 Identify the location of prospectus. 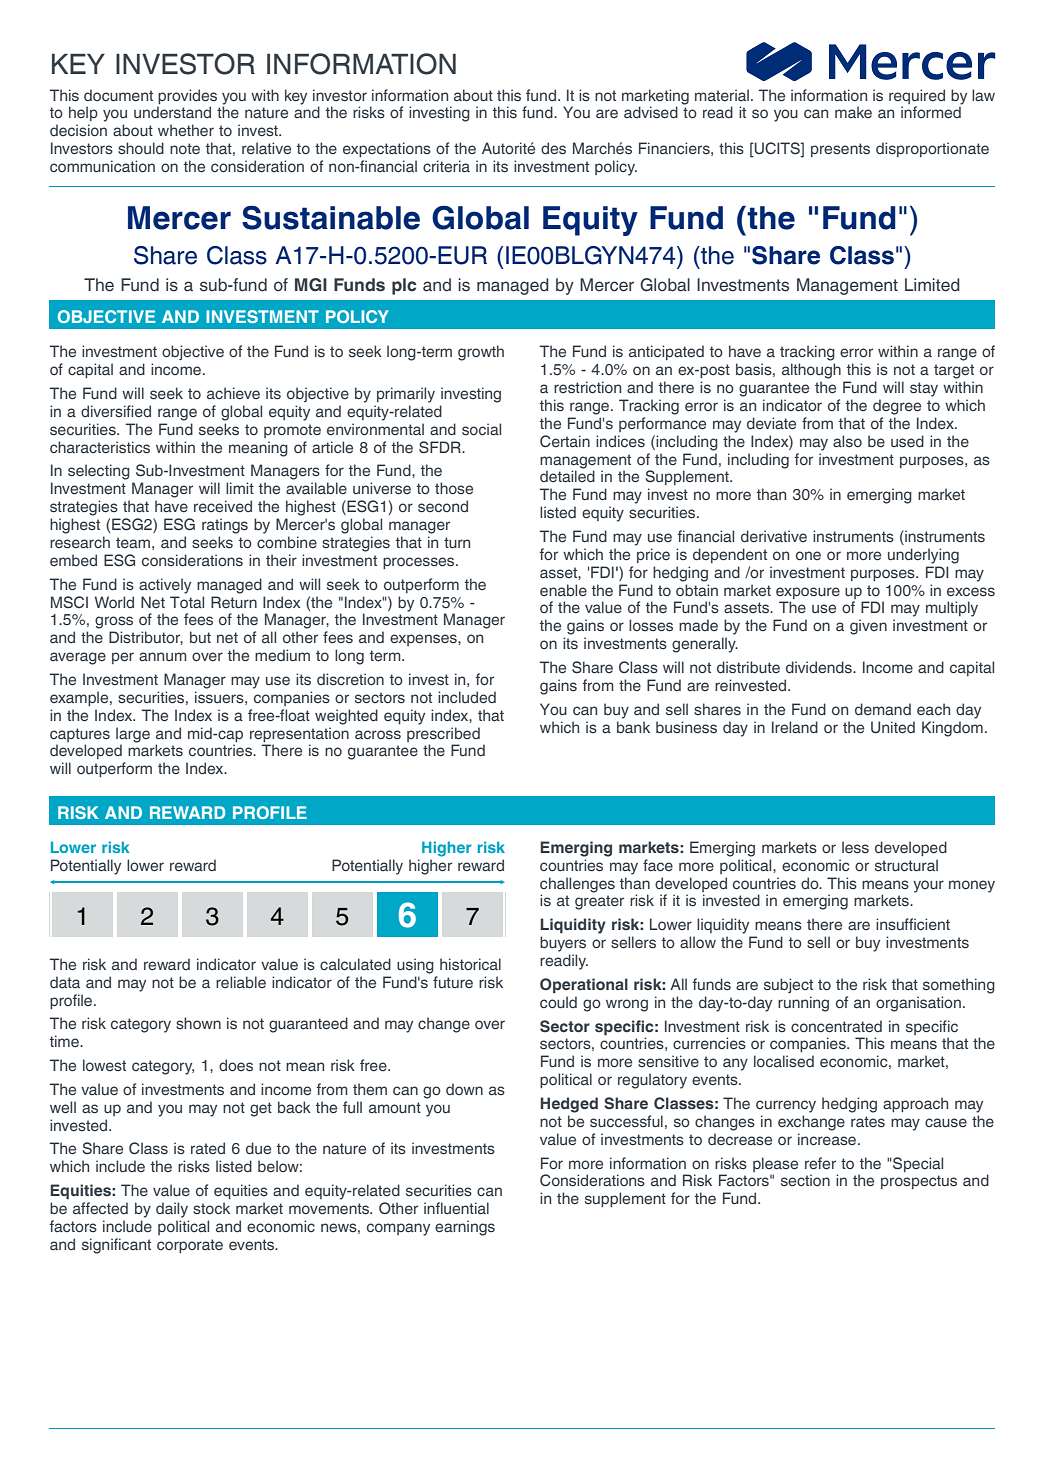
(919, 1182).
